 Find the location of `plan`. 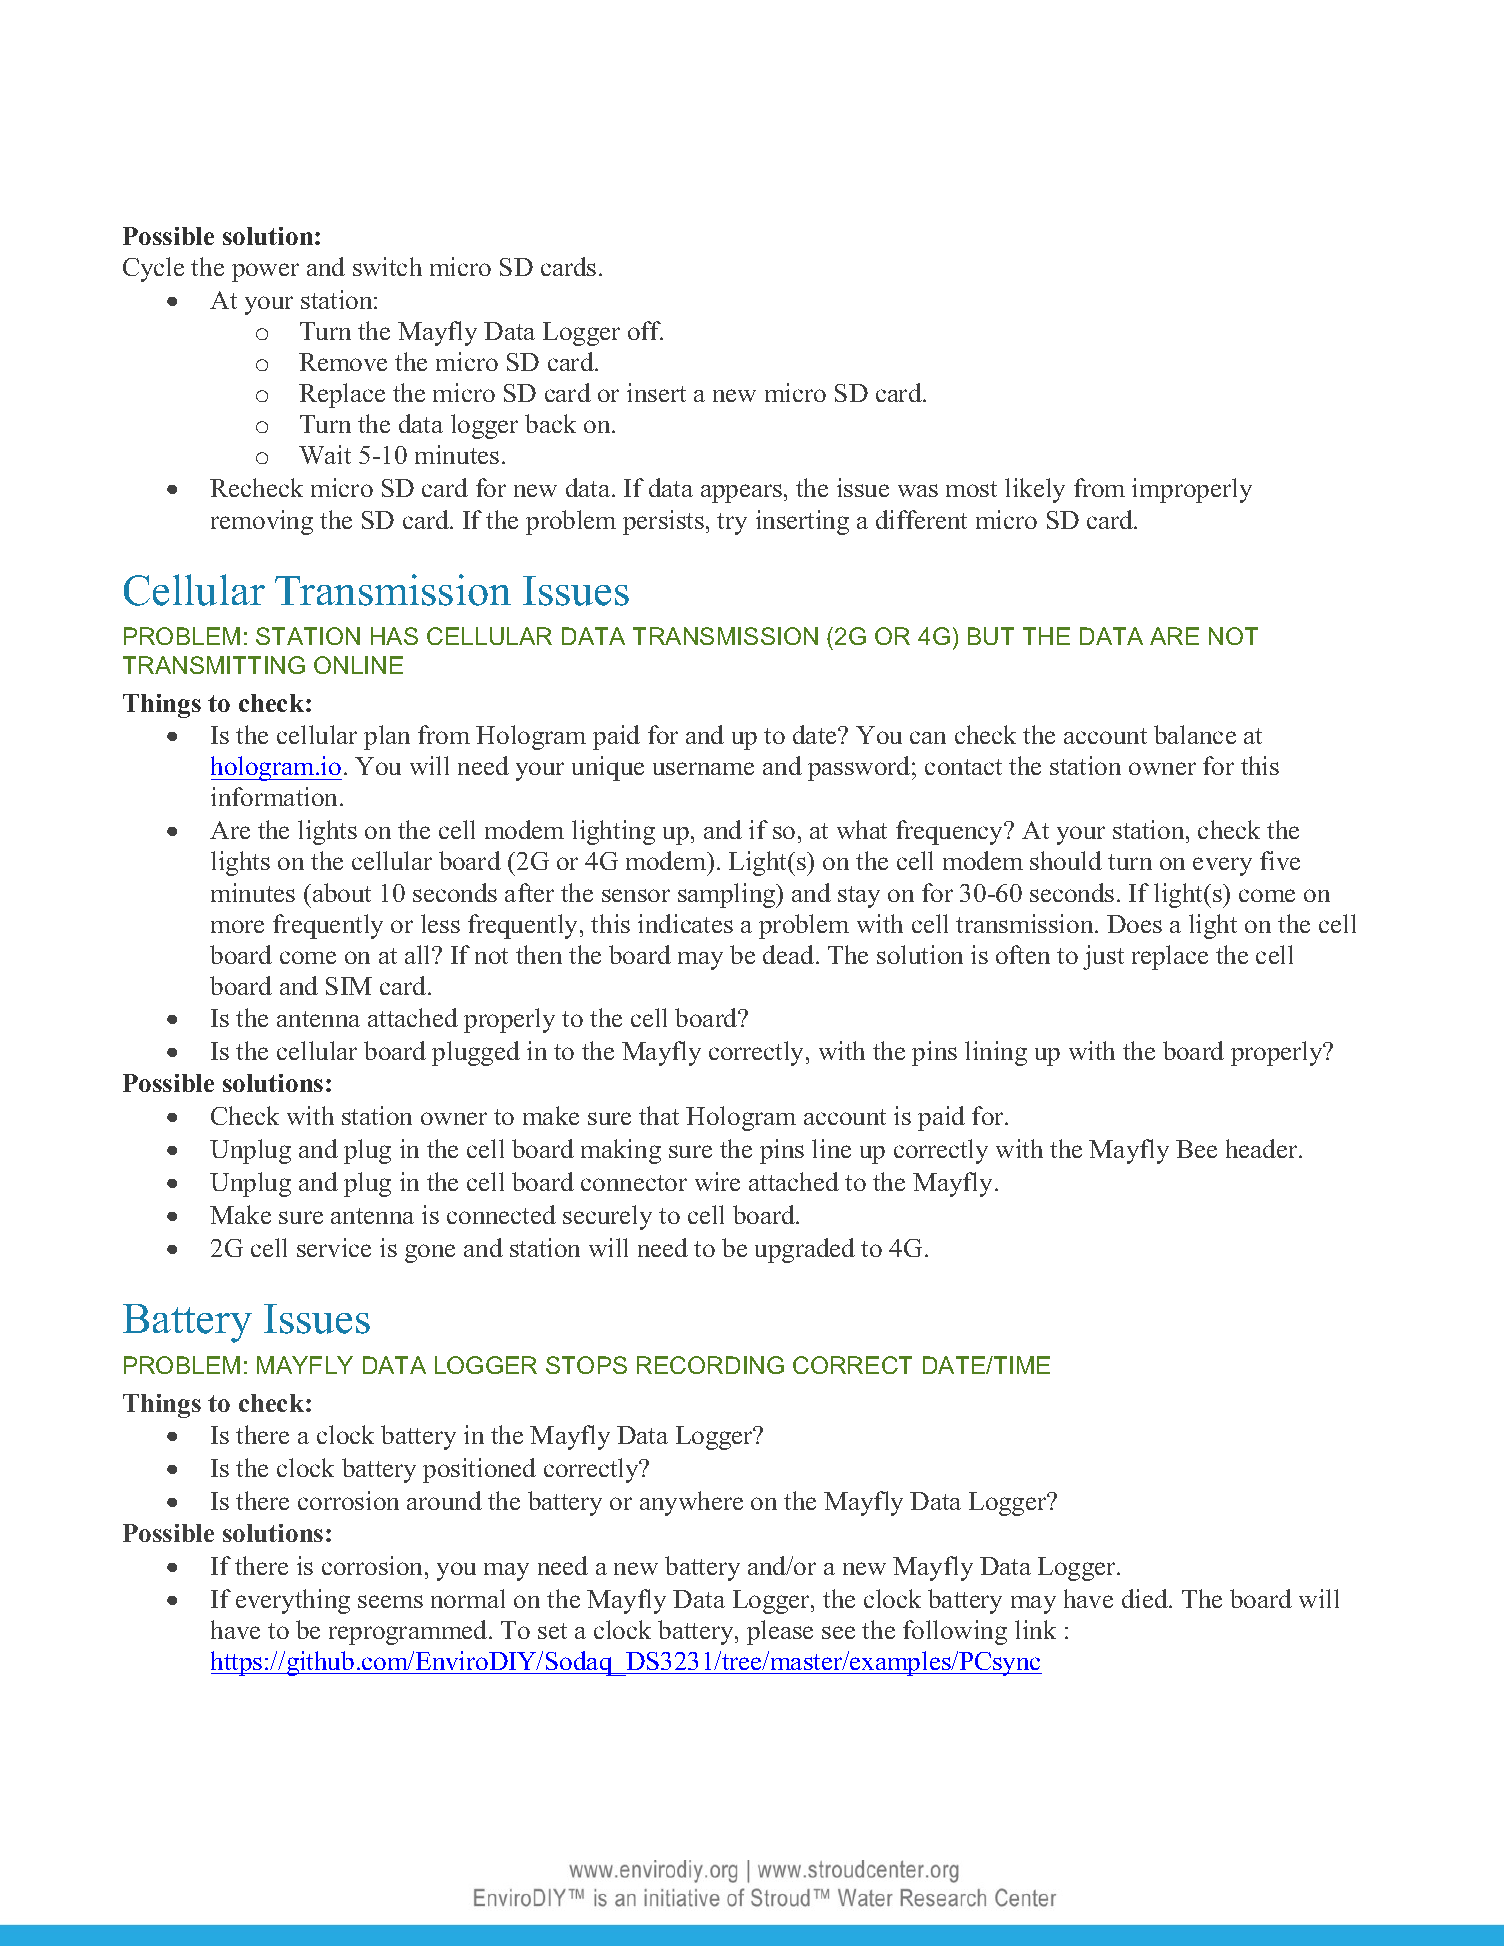

plan is located at coordinates (387, 737).
